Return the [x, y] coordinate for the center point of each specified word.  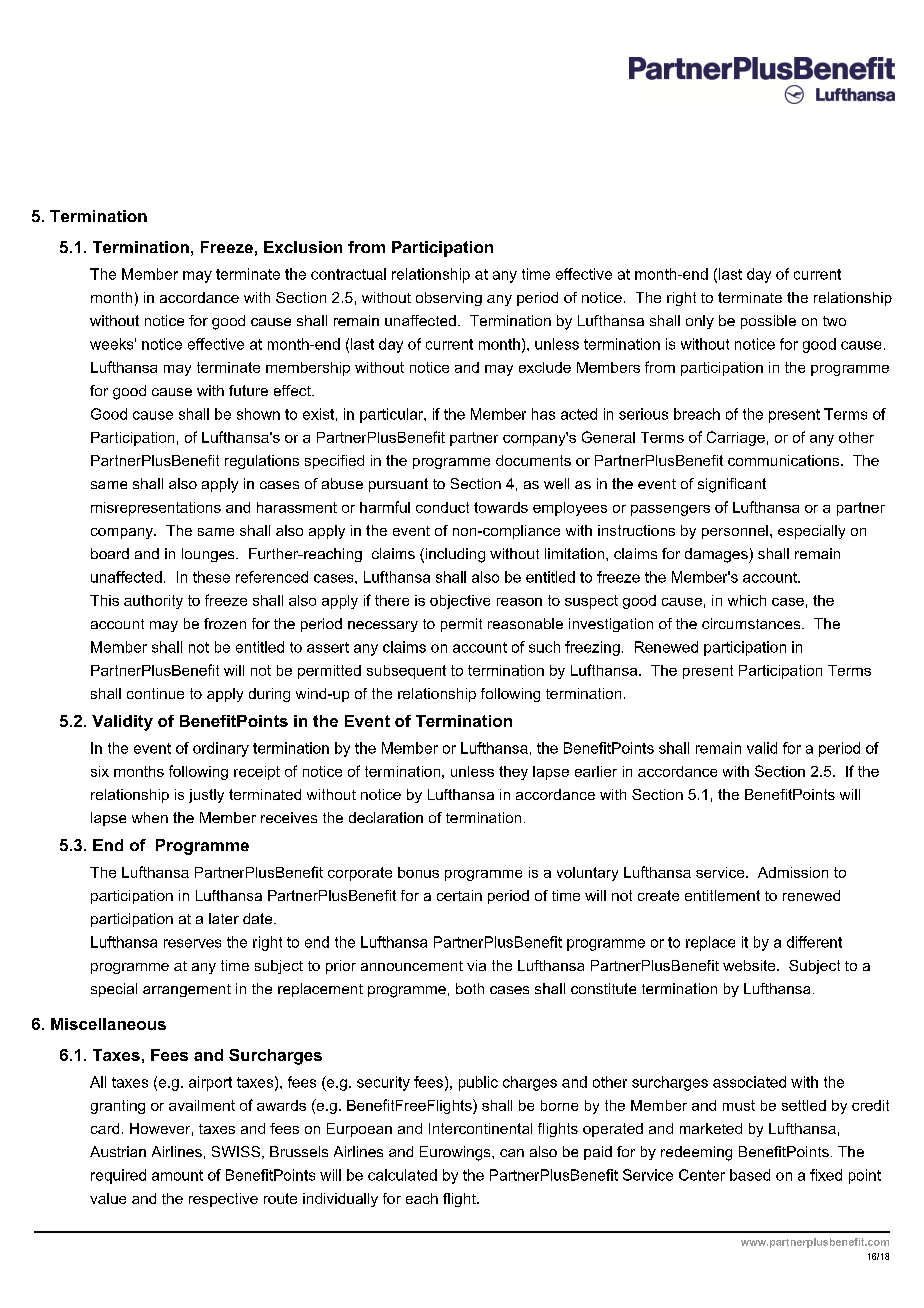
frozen [225, 623]
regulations [262, 462]
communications [785, 460]
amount [177, 1175]
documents [533, 460]
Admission [793, 872]
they [513, 773]
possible [768, 322]
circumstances [752, 623]
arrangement [187, 990]
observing [449, 299]
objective [460, 602]
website [750, 965]
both [470, 988]
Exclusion [303, 247]
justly [206, 796]
